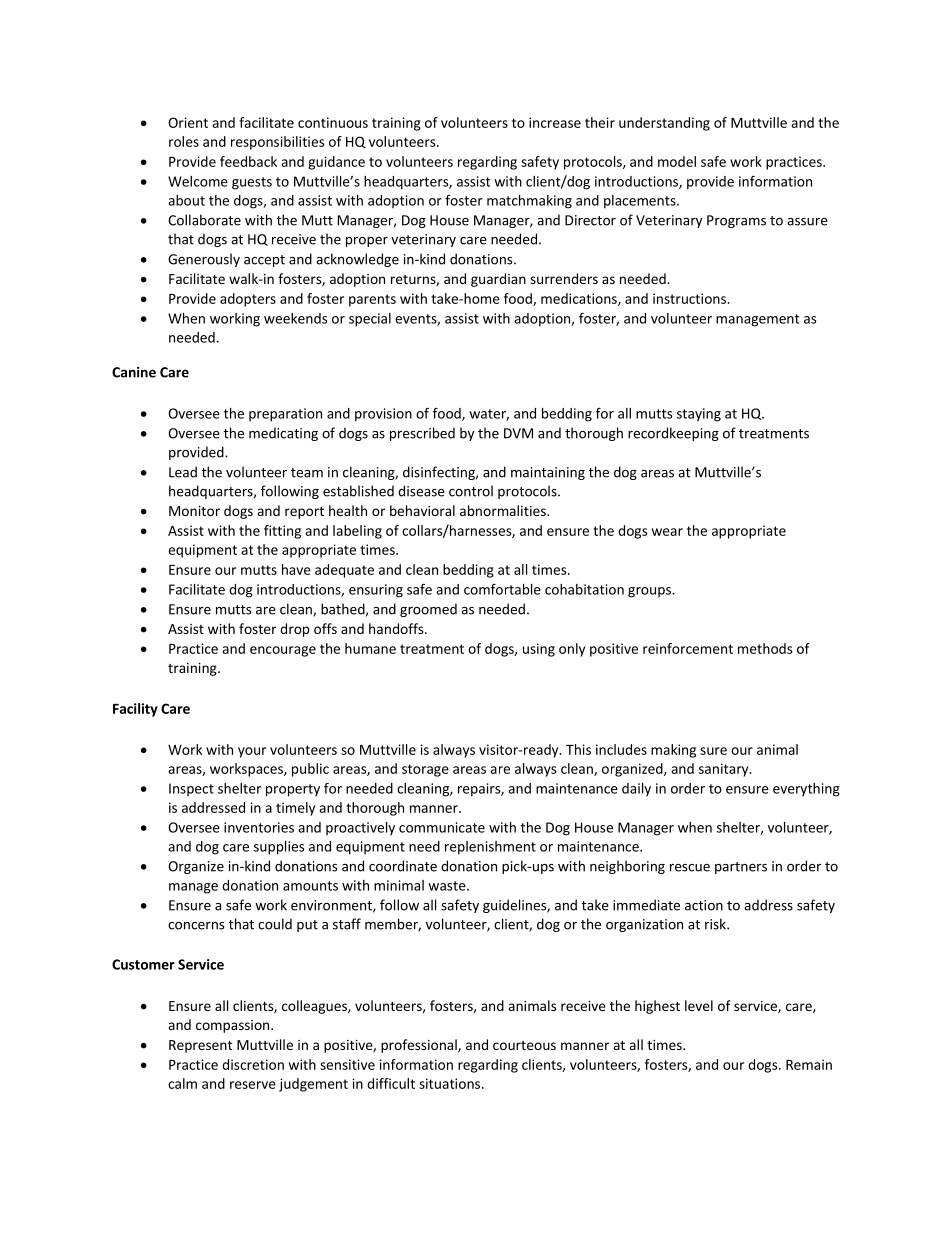 Image resolution: width=952 pixels, height=1233 pixels. What do you see at coordinates (184, 141) in the document?
I see `roles` at bounding box center [184, 141].
